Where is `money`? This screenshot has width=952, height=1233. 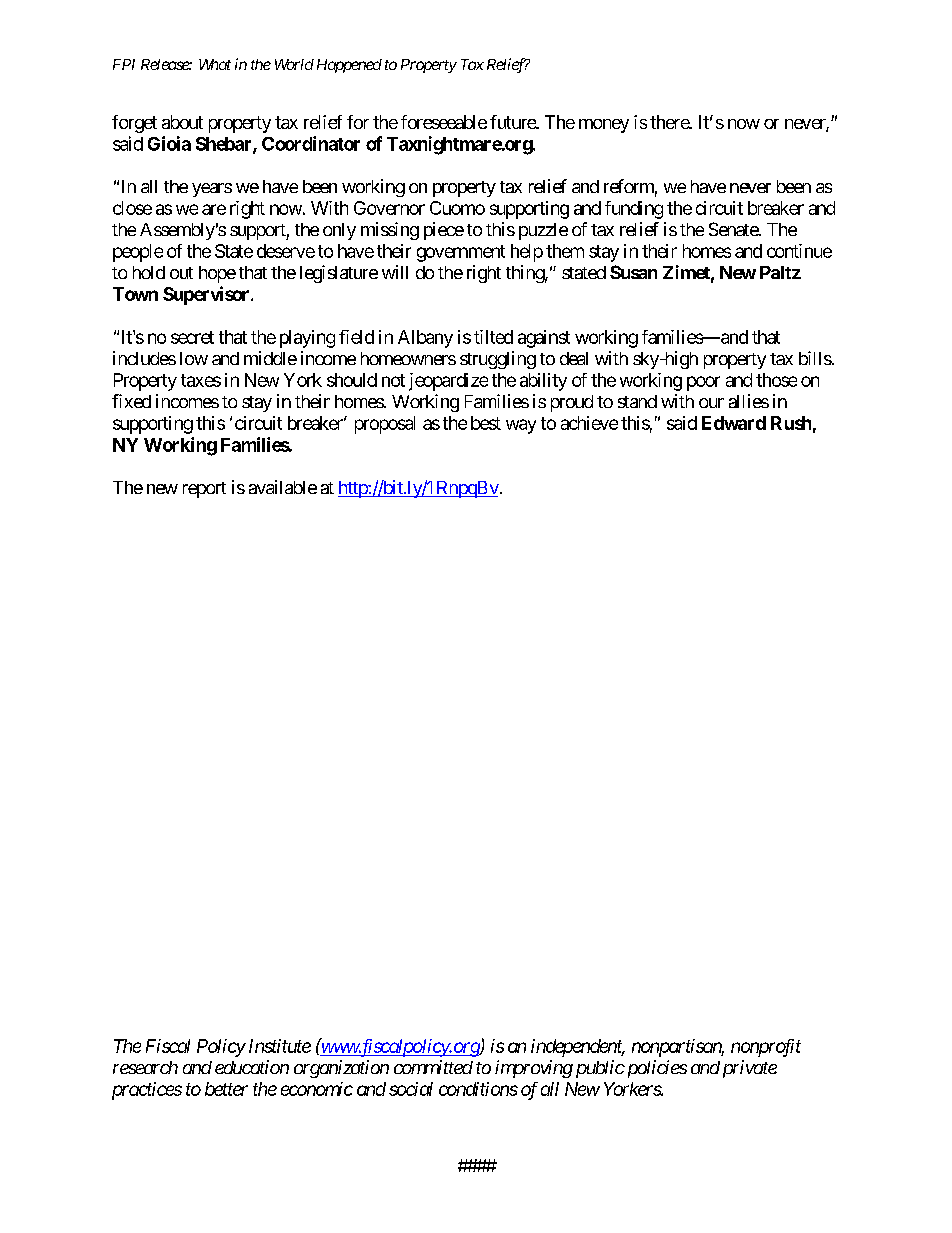
money is located at coordinates (604, 126).
